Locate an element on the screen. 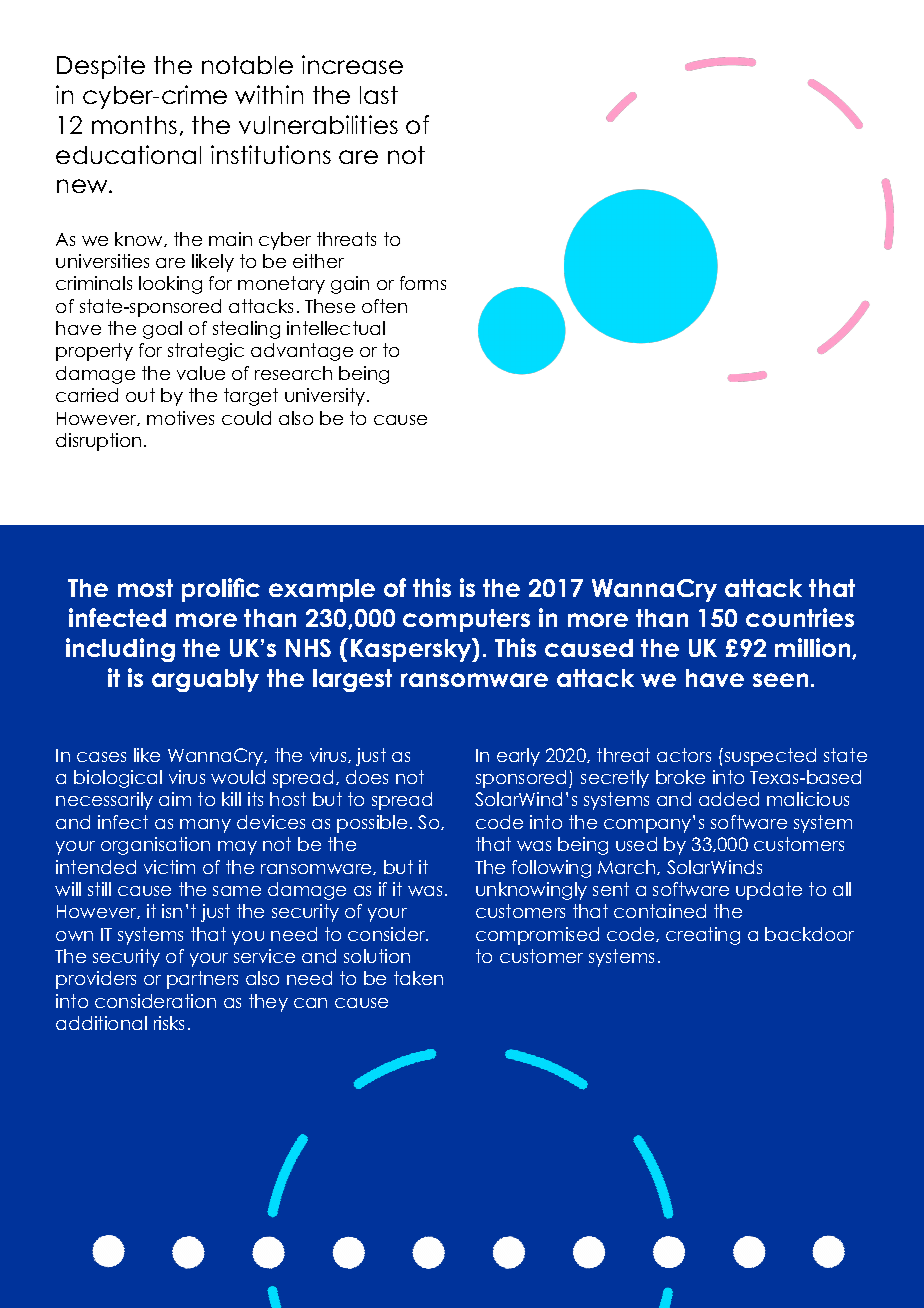  early is located at coordinates (518, 757).
